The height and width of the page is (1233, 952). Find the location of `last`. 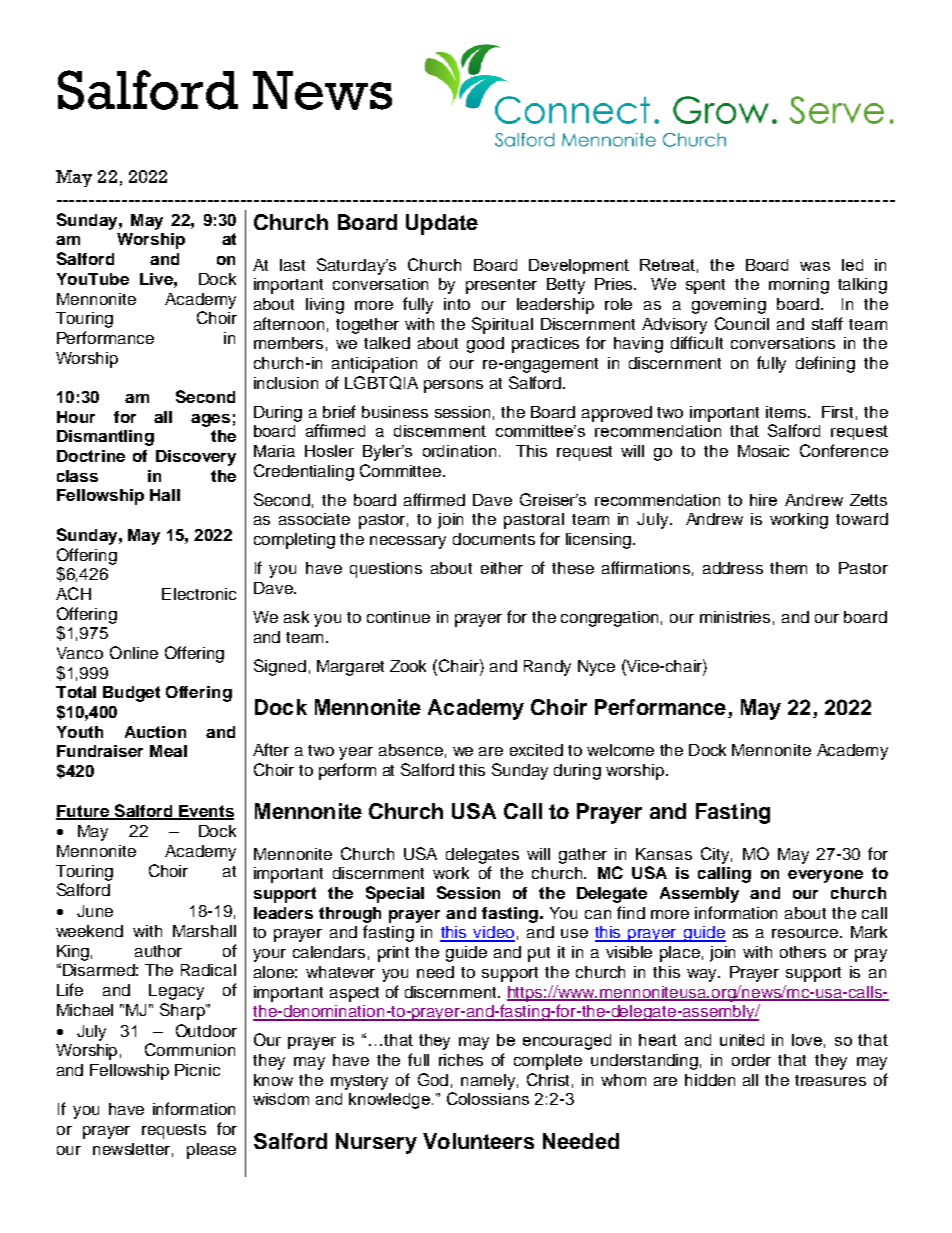

last is located at coordinates (292, 265).
